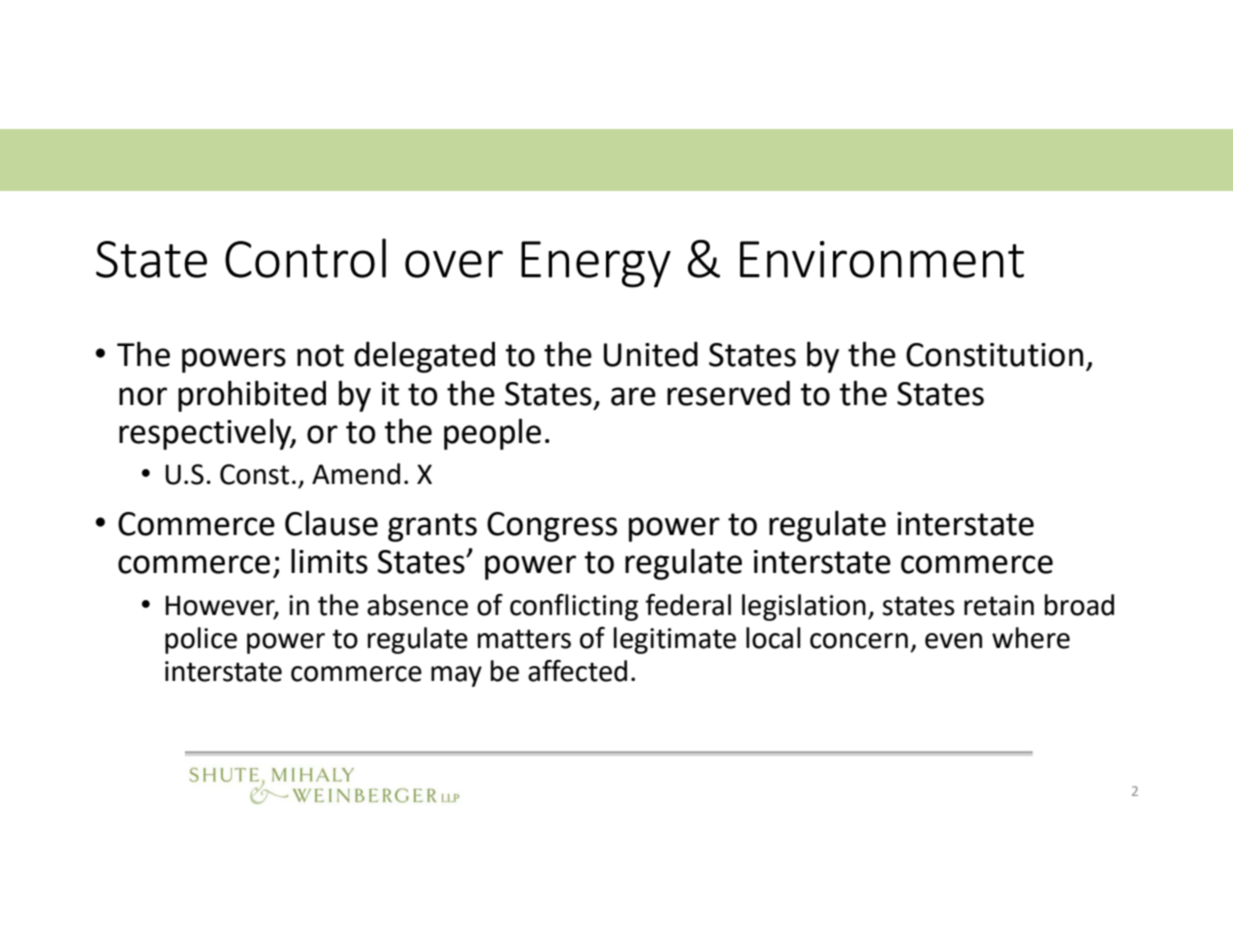  I want to click on people, so click(492, 434).
